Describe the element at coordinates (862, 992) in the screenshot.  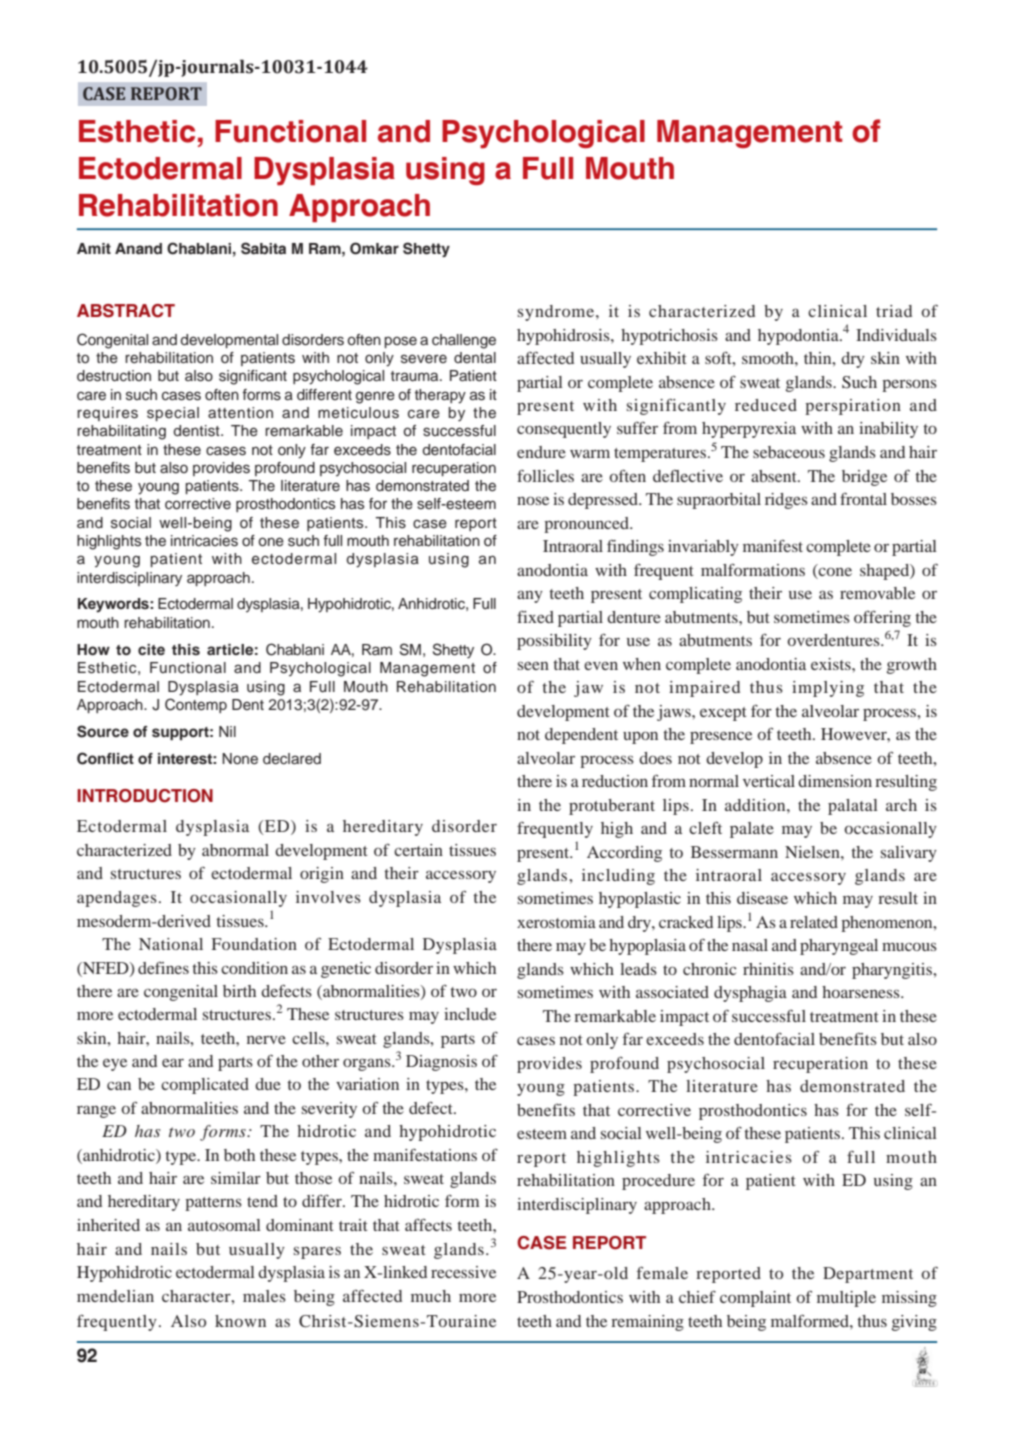
I see `hoarseness` at that location.
